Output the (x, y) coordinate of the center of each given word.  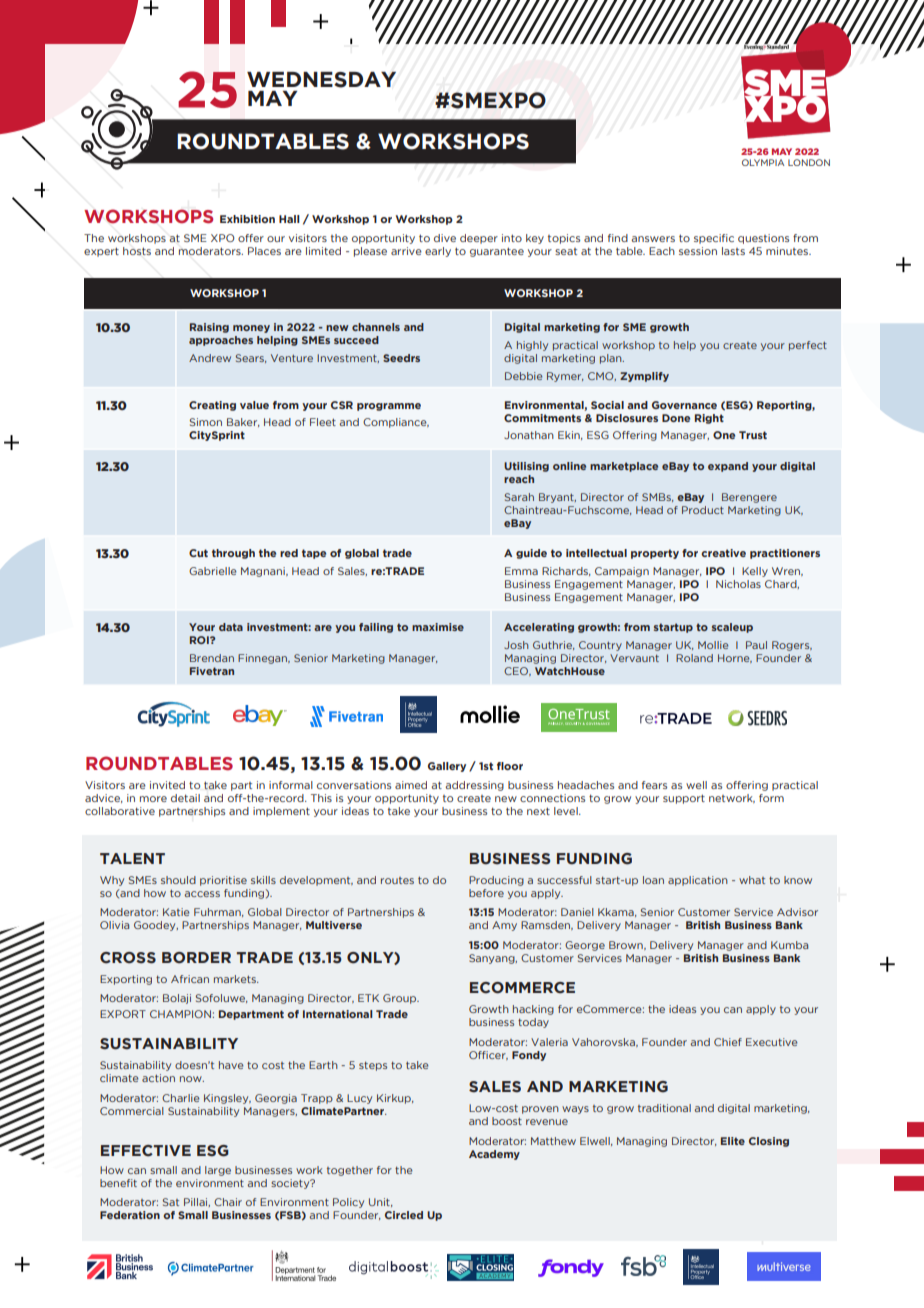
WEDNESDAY (321, 80)
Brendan (212, 658)
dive (445, 238)
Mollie (713, 645)
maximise (438, 627)
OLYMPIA (763, 162)
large (218, 1171)
